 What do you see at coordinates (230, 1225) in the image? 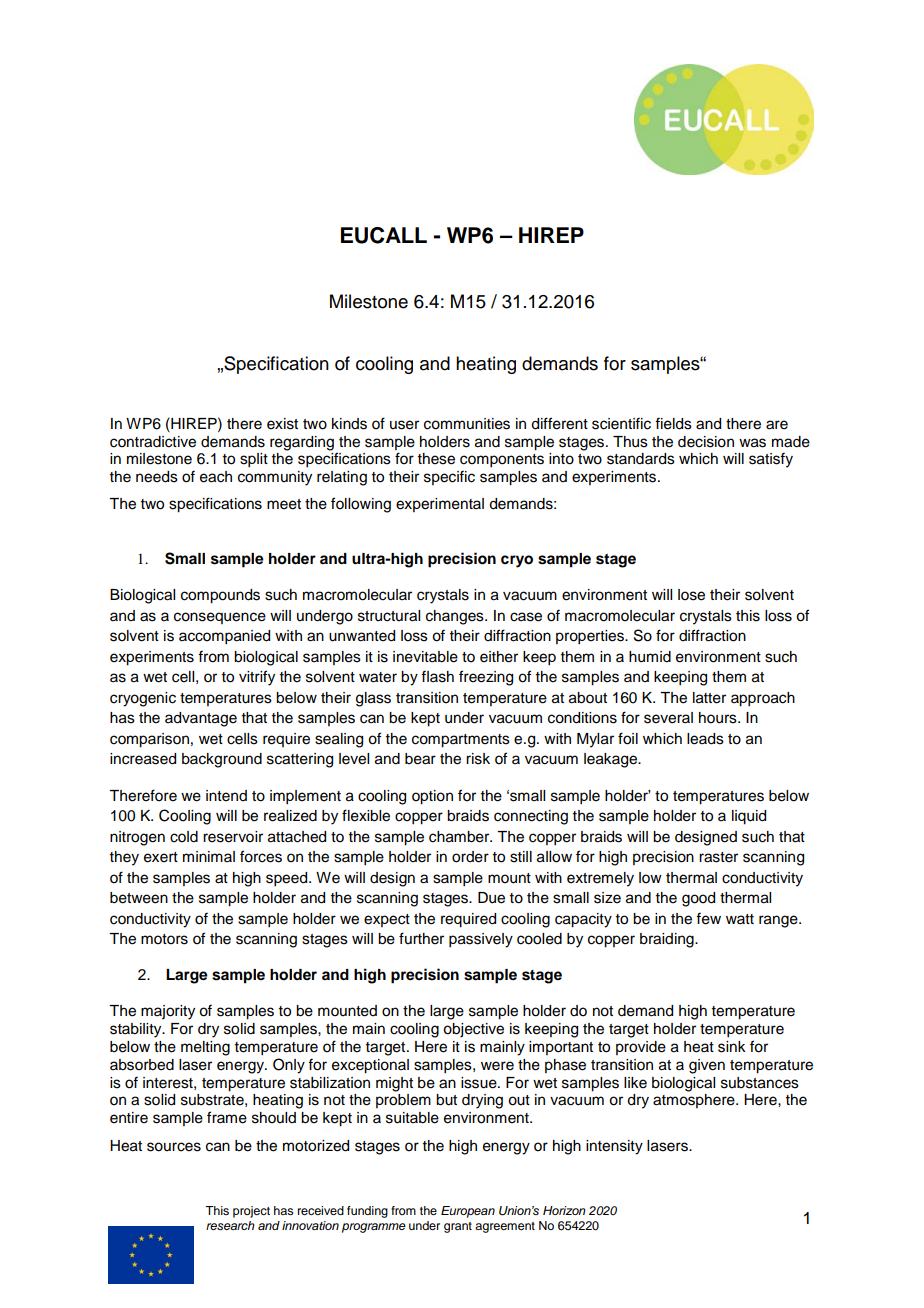
I see `research` at bounding box center [230, 1225].
